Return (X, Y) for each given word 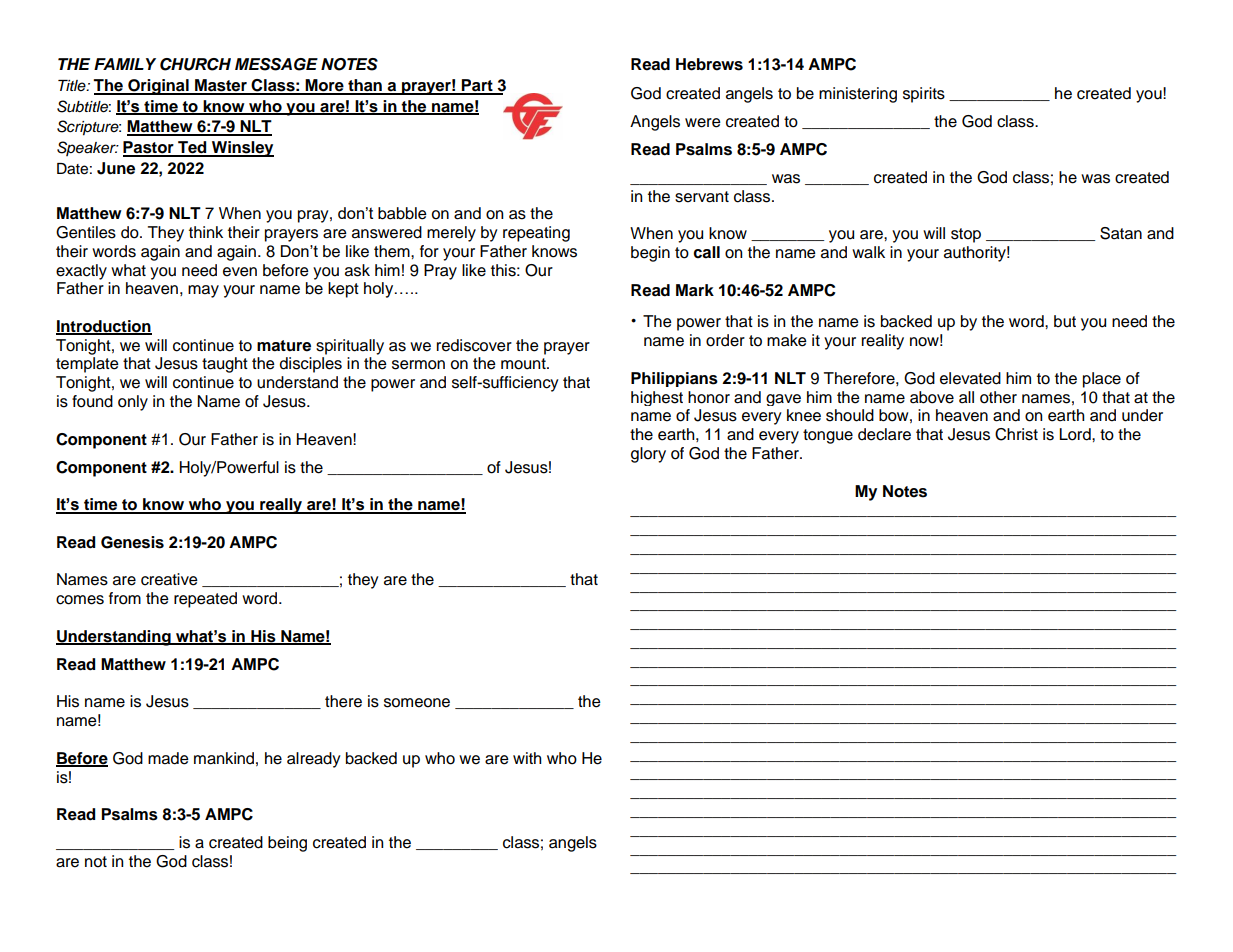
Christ (1016, 434)
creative (169, 579)
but (1065, 321)
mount (524, 364)
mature (284, 346)
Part (477, 86)
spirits (924, 95)
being (287, 844)
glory (648, 455)
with (527, 758)
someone (417, 703)
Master (221, 86)
